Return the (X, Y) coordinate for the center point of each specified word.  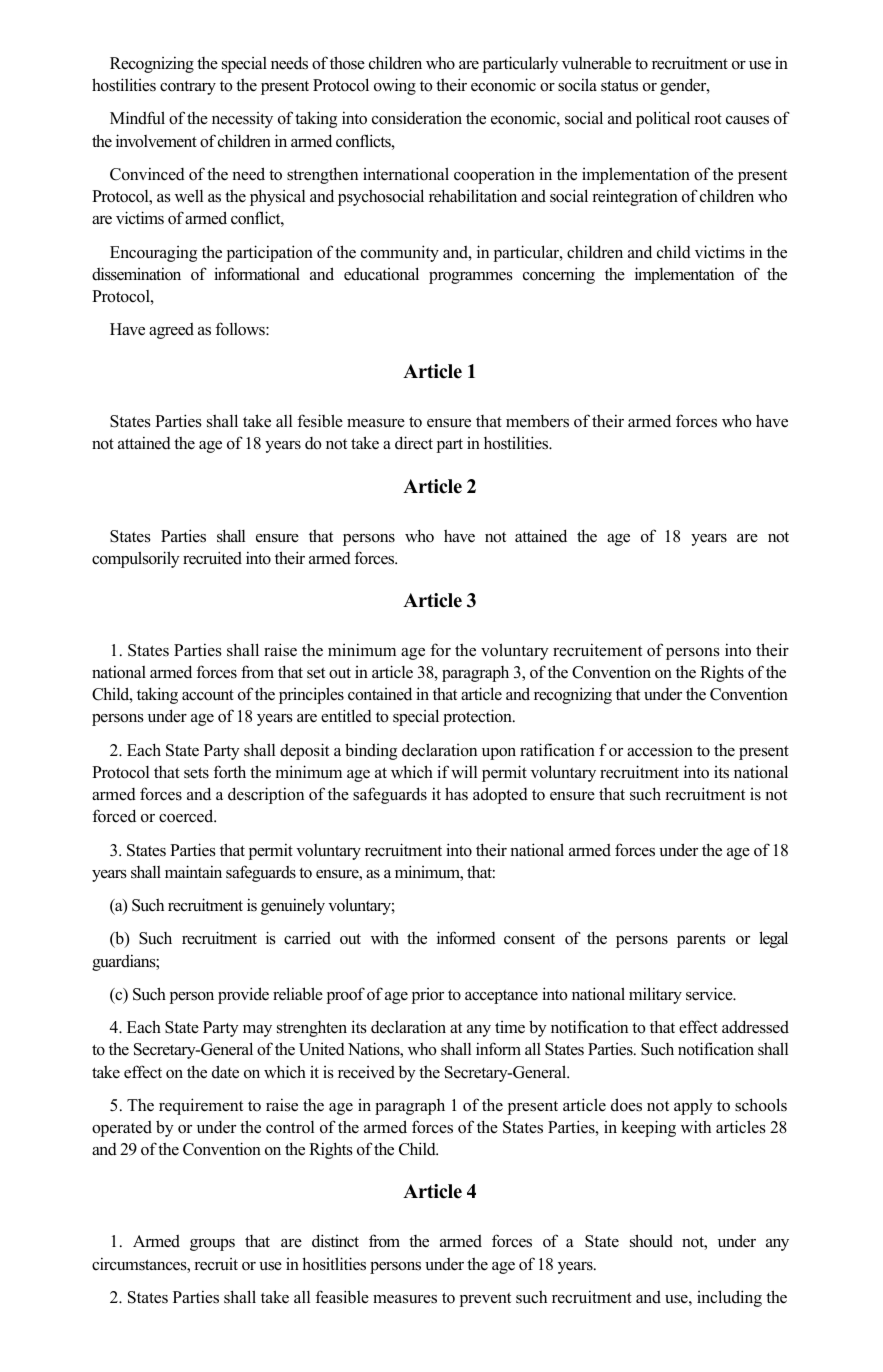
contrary (188, 88)
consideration (417, 118)
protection (478, 717)
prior (428, 996)
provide (243, 995)
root (708, 119)
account (208, 695)
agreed (171, 331)
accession (660, 750)
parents (701, 941)
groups (212, 1245)
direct (414, 443)
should (651, 1241)
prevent (485, 1300)
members (537, 421)
